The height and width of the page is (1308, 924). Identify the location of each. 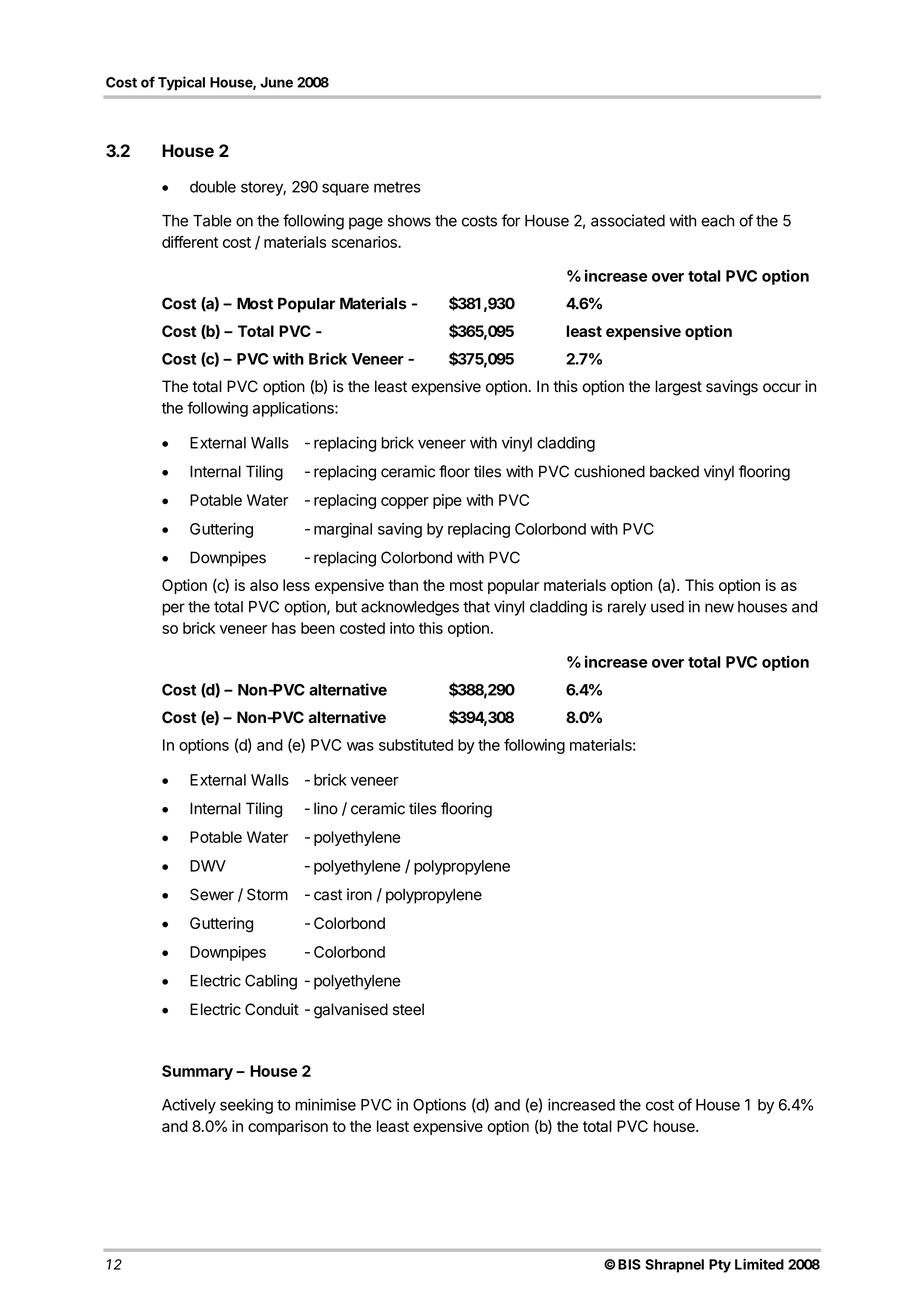
(717, 221).
